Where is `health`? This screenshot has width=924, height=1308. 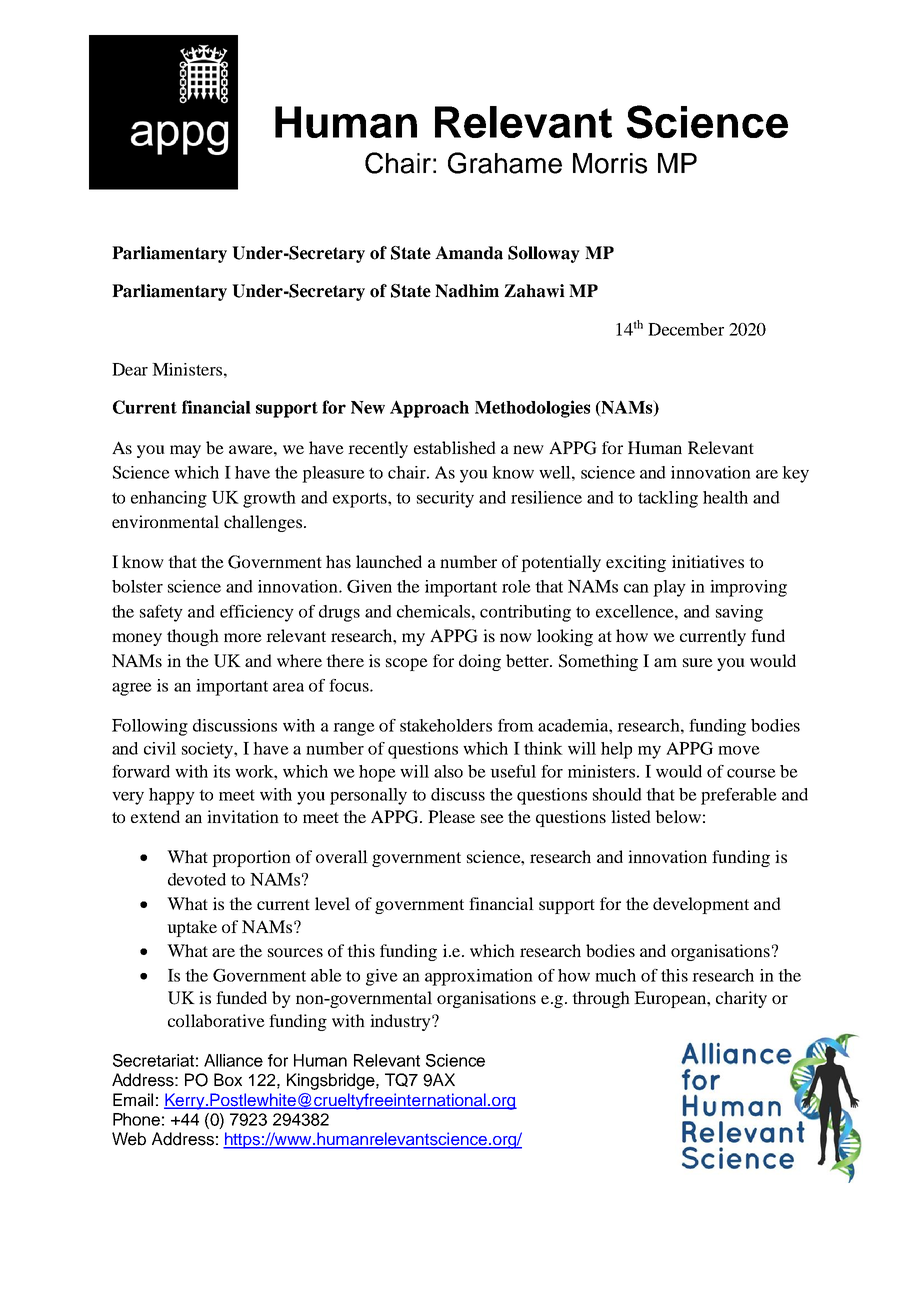 health is located at coordinates (725, 497).
